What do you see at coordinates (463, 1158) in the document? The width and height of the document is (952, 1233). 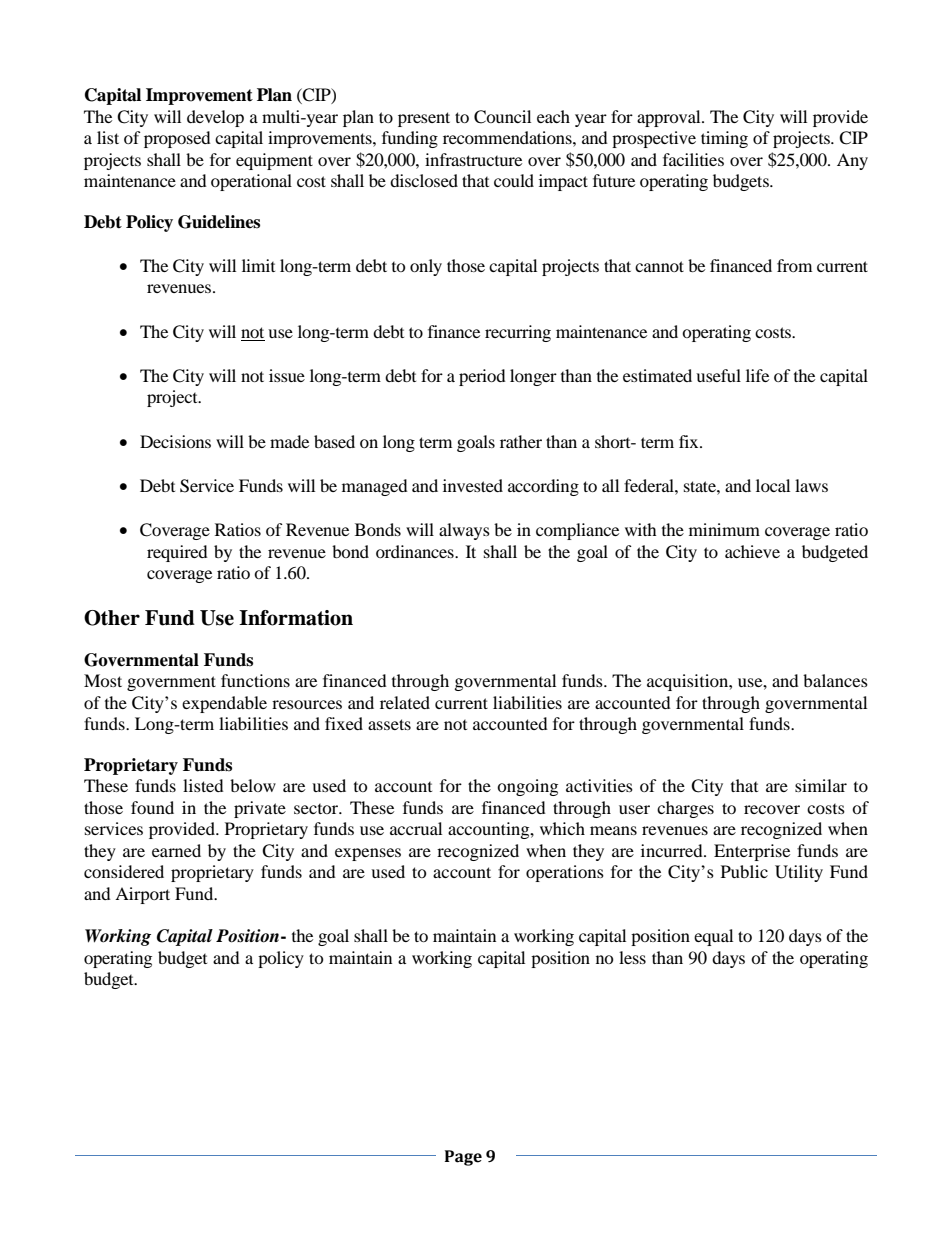 I see `Page` at bounding box center [463, 1158].
